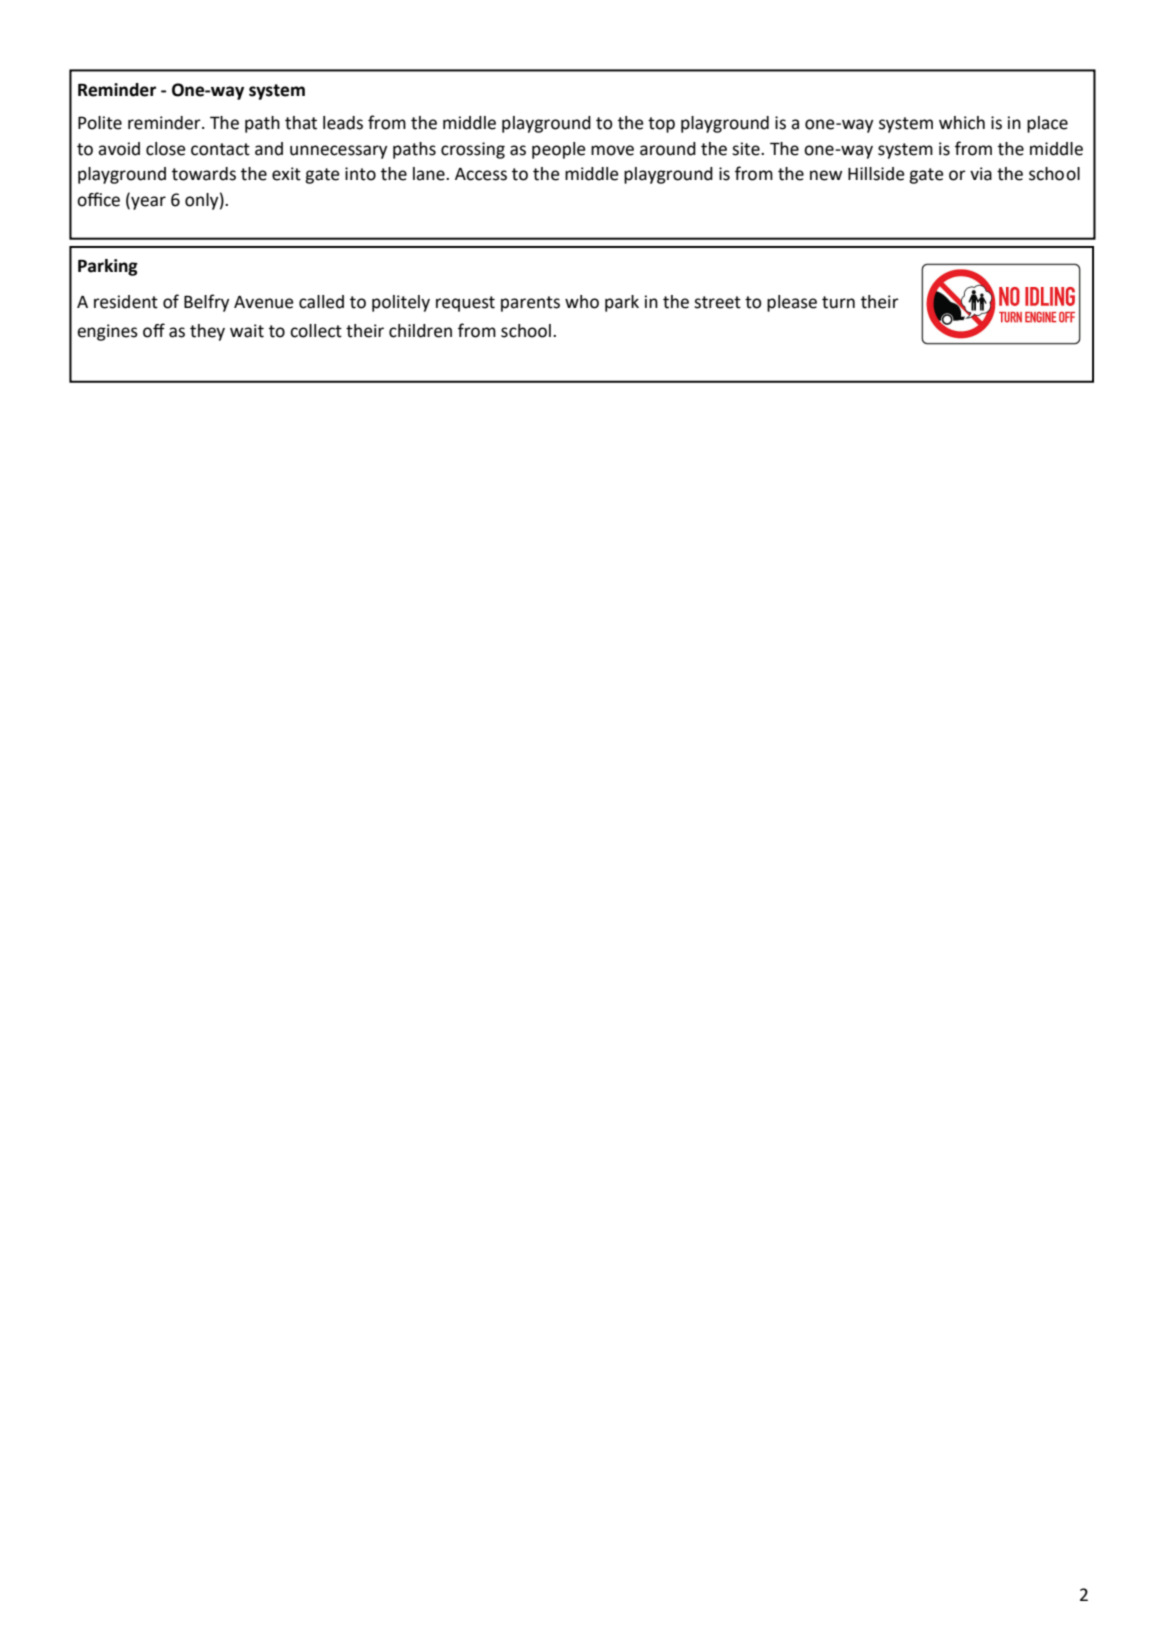  What do you see at coordinates (247, 331) in the screenshot?
I see `wait` at bounding box center [247, 331].
